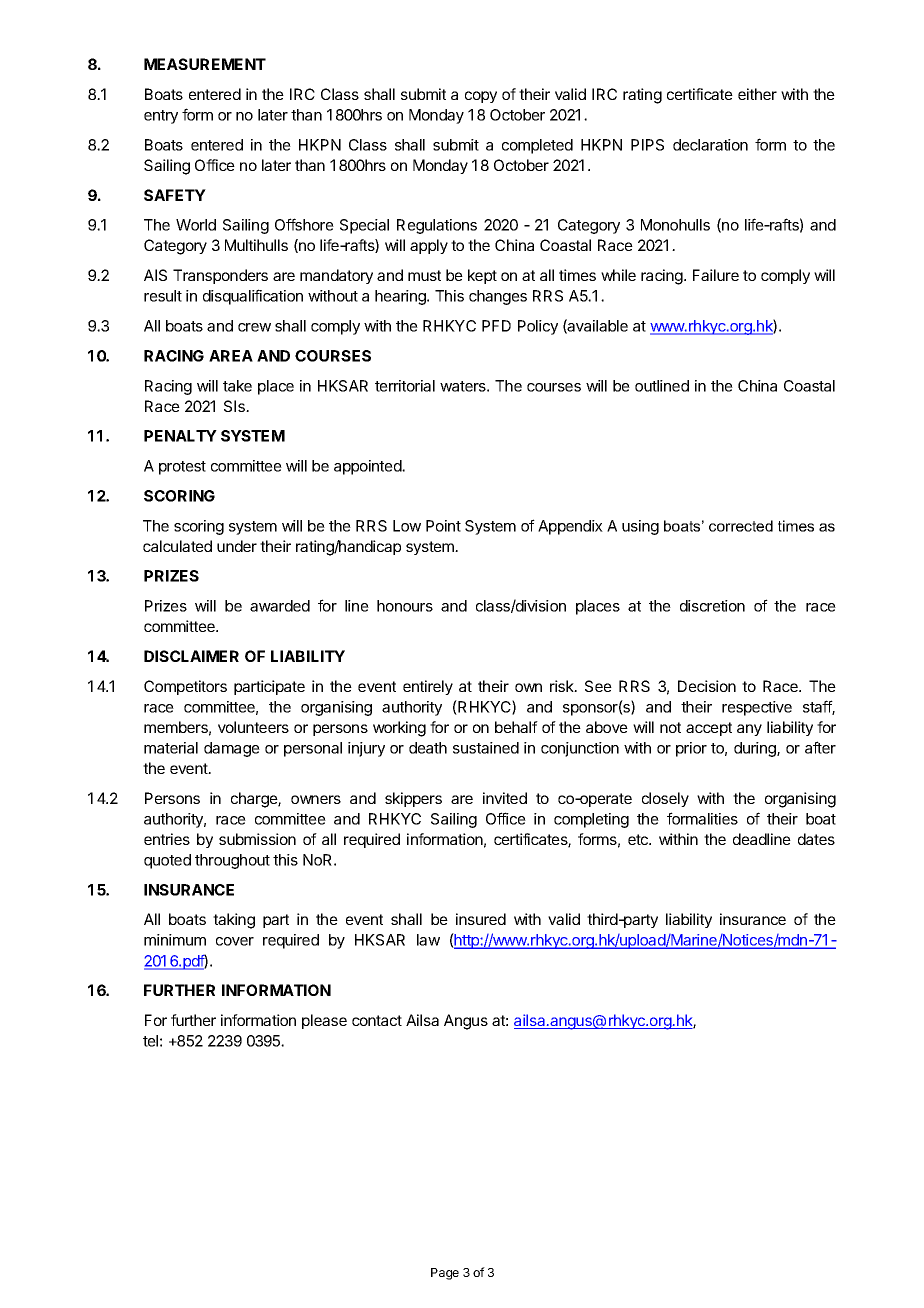 The image size is (924, 1308). What do you see at coordinates (377, 1020) in the image?
I see `contact` at bounding box center [377, 1020].
